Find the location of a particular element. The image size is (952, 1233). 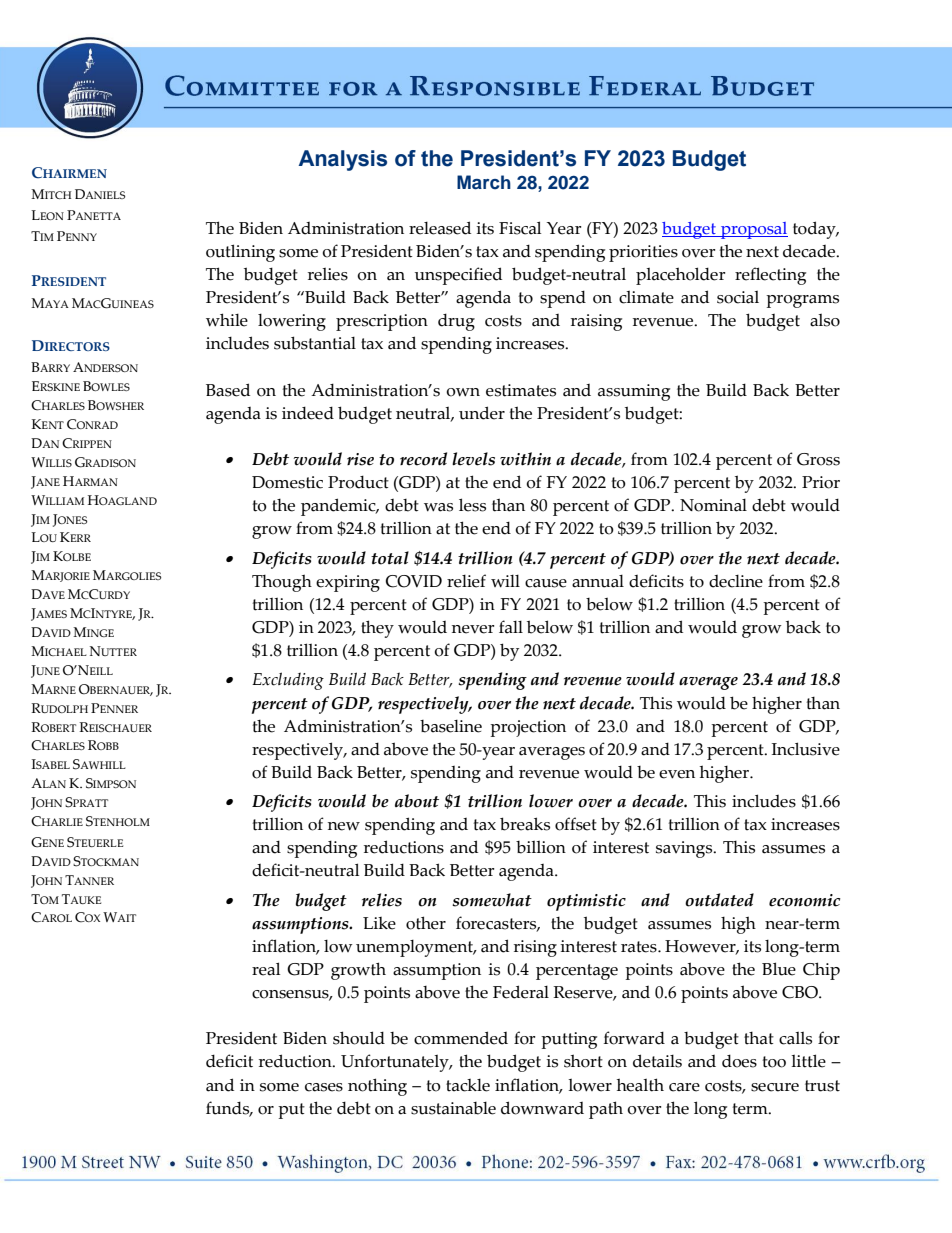

outdated is located at coordinates (719, 900).
